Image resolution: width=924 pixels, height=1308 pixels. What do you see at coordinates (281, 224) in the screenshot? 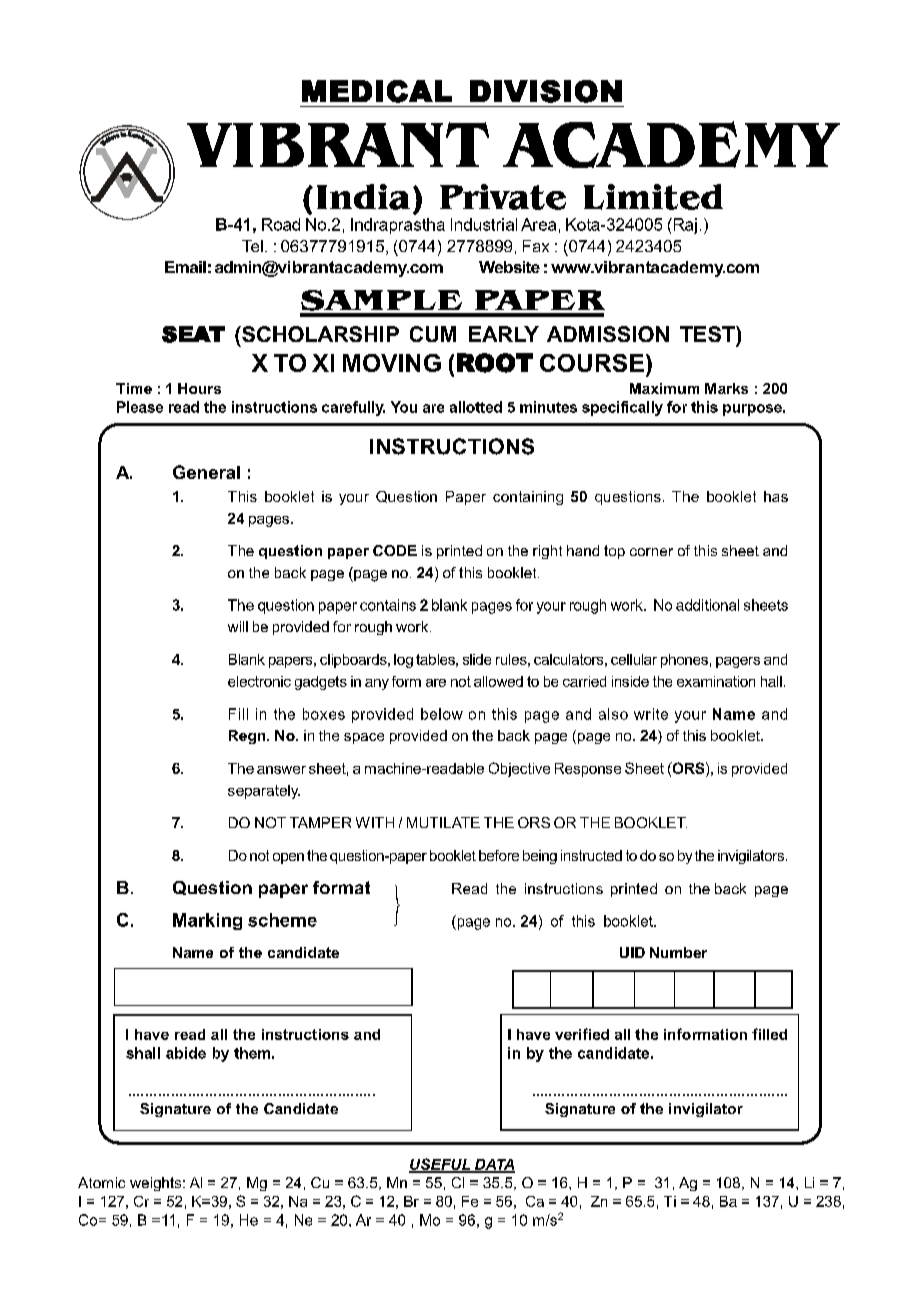
I see `Road` at bounding box center [281, 224].
